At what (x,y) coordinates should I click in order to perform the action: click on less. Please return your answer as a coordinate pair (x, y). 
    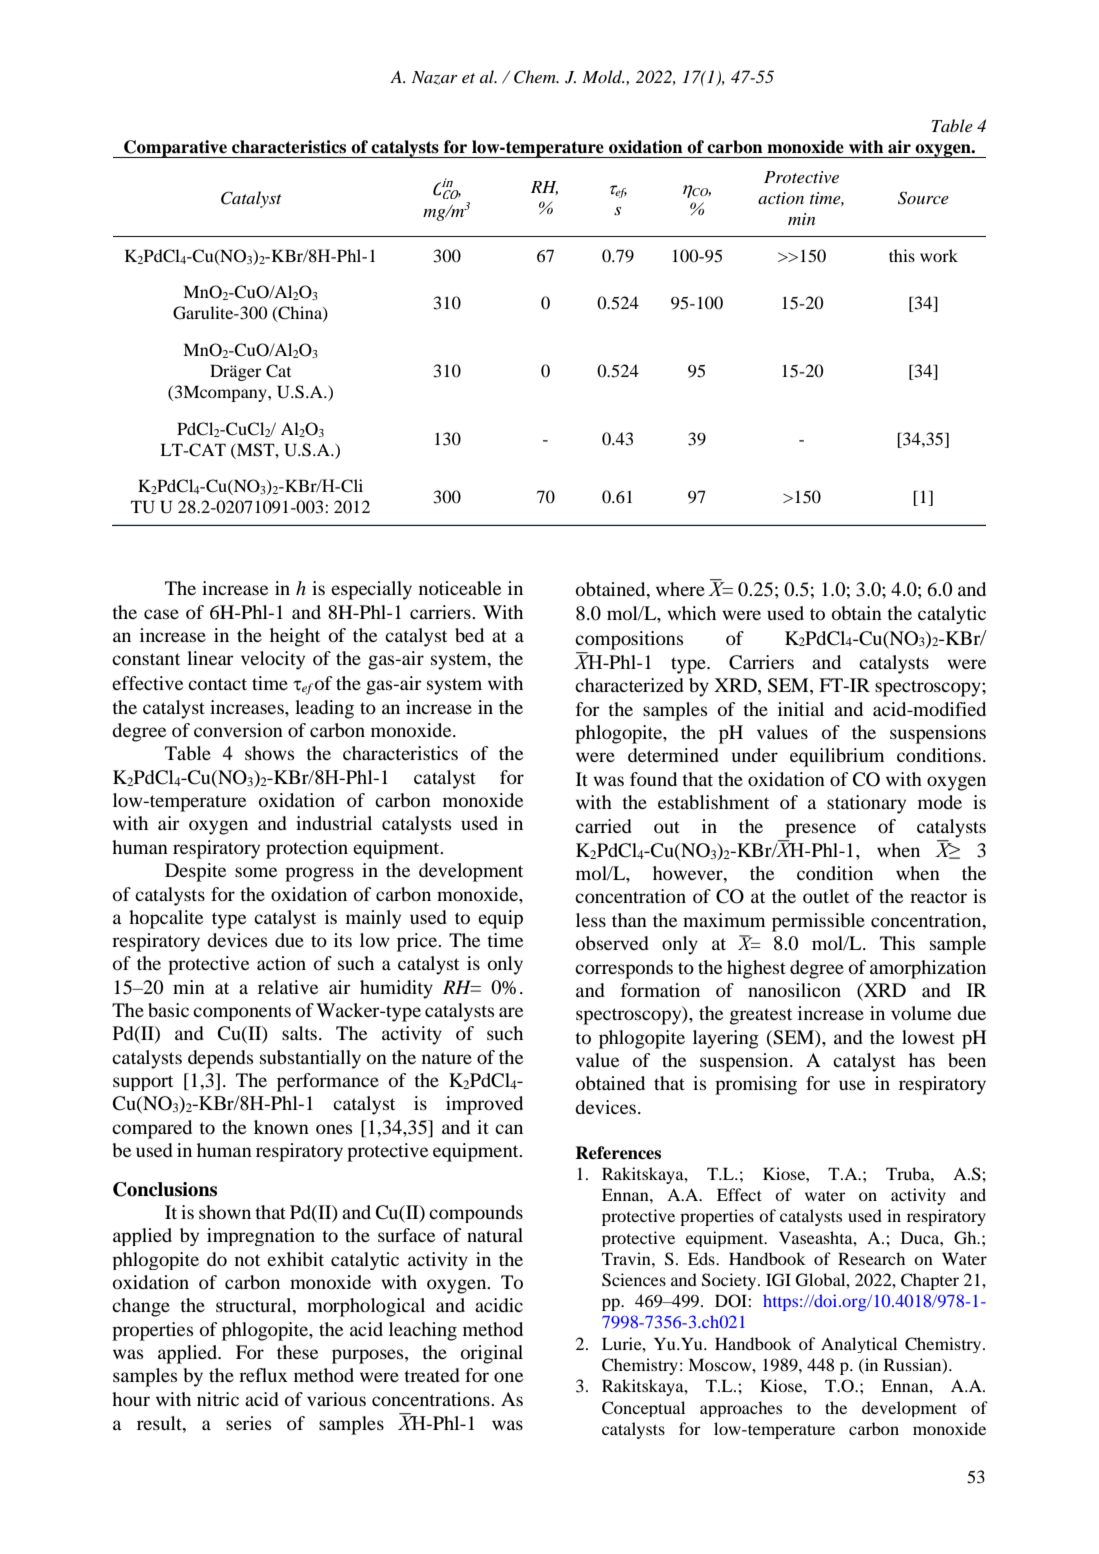
    Looking at the image, I should click on (591, 920).
